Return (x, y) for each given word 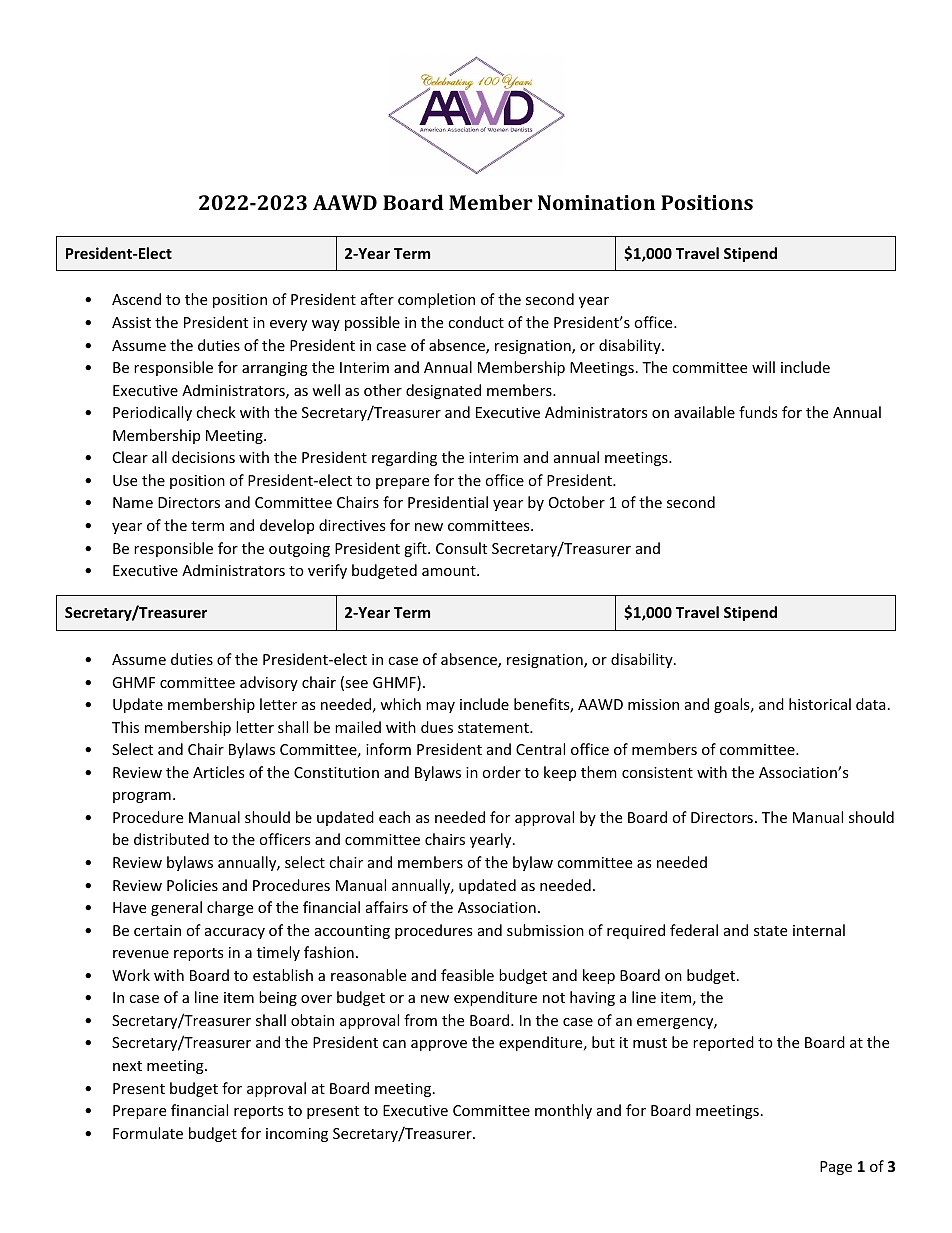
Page (836, 1168)
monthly (563, 1111)
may (440, 707)
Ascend (136, 299)
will (763, 367)
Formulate (148, 1133)
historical (820, 704)
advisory (269, 683)
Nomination (596, 202)
